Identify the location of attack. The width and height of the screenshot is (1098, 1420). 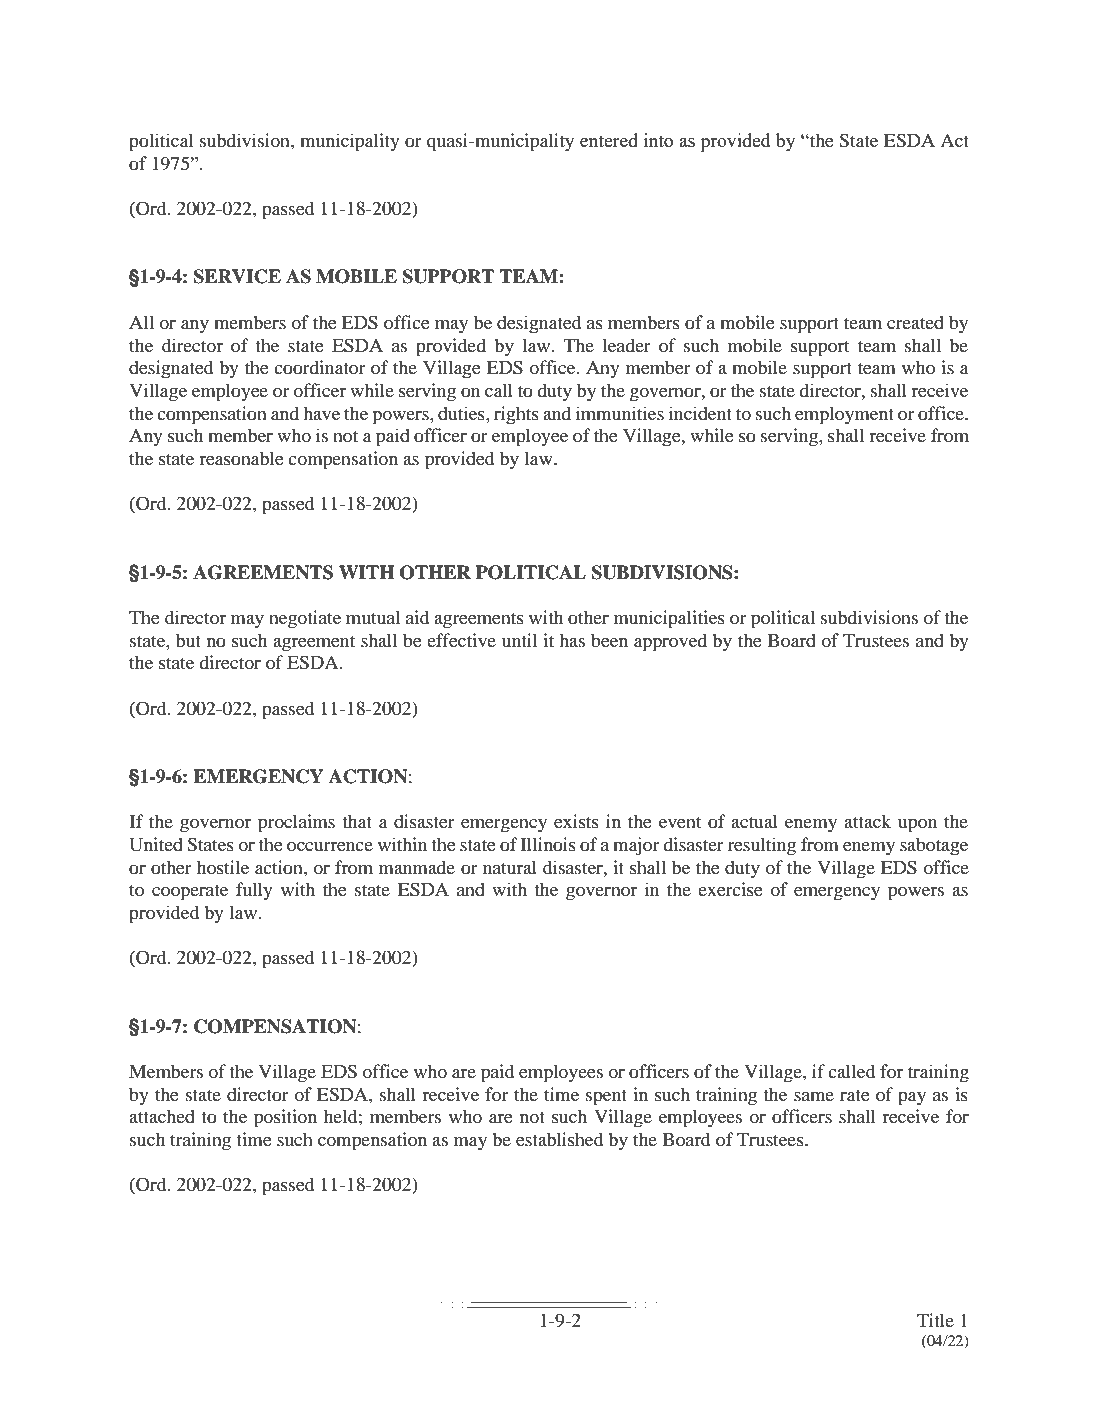
(867, 821).
